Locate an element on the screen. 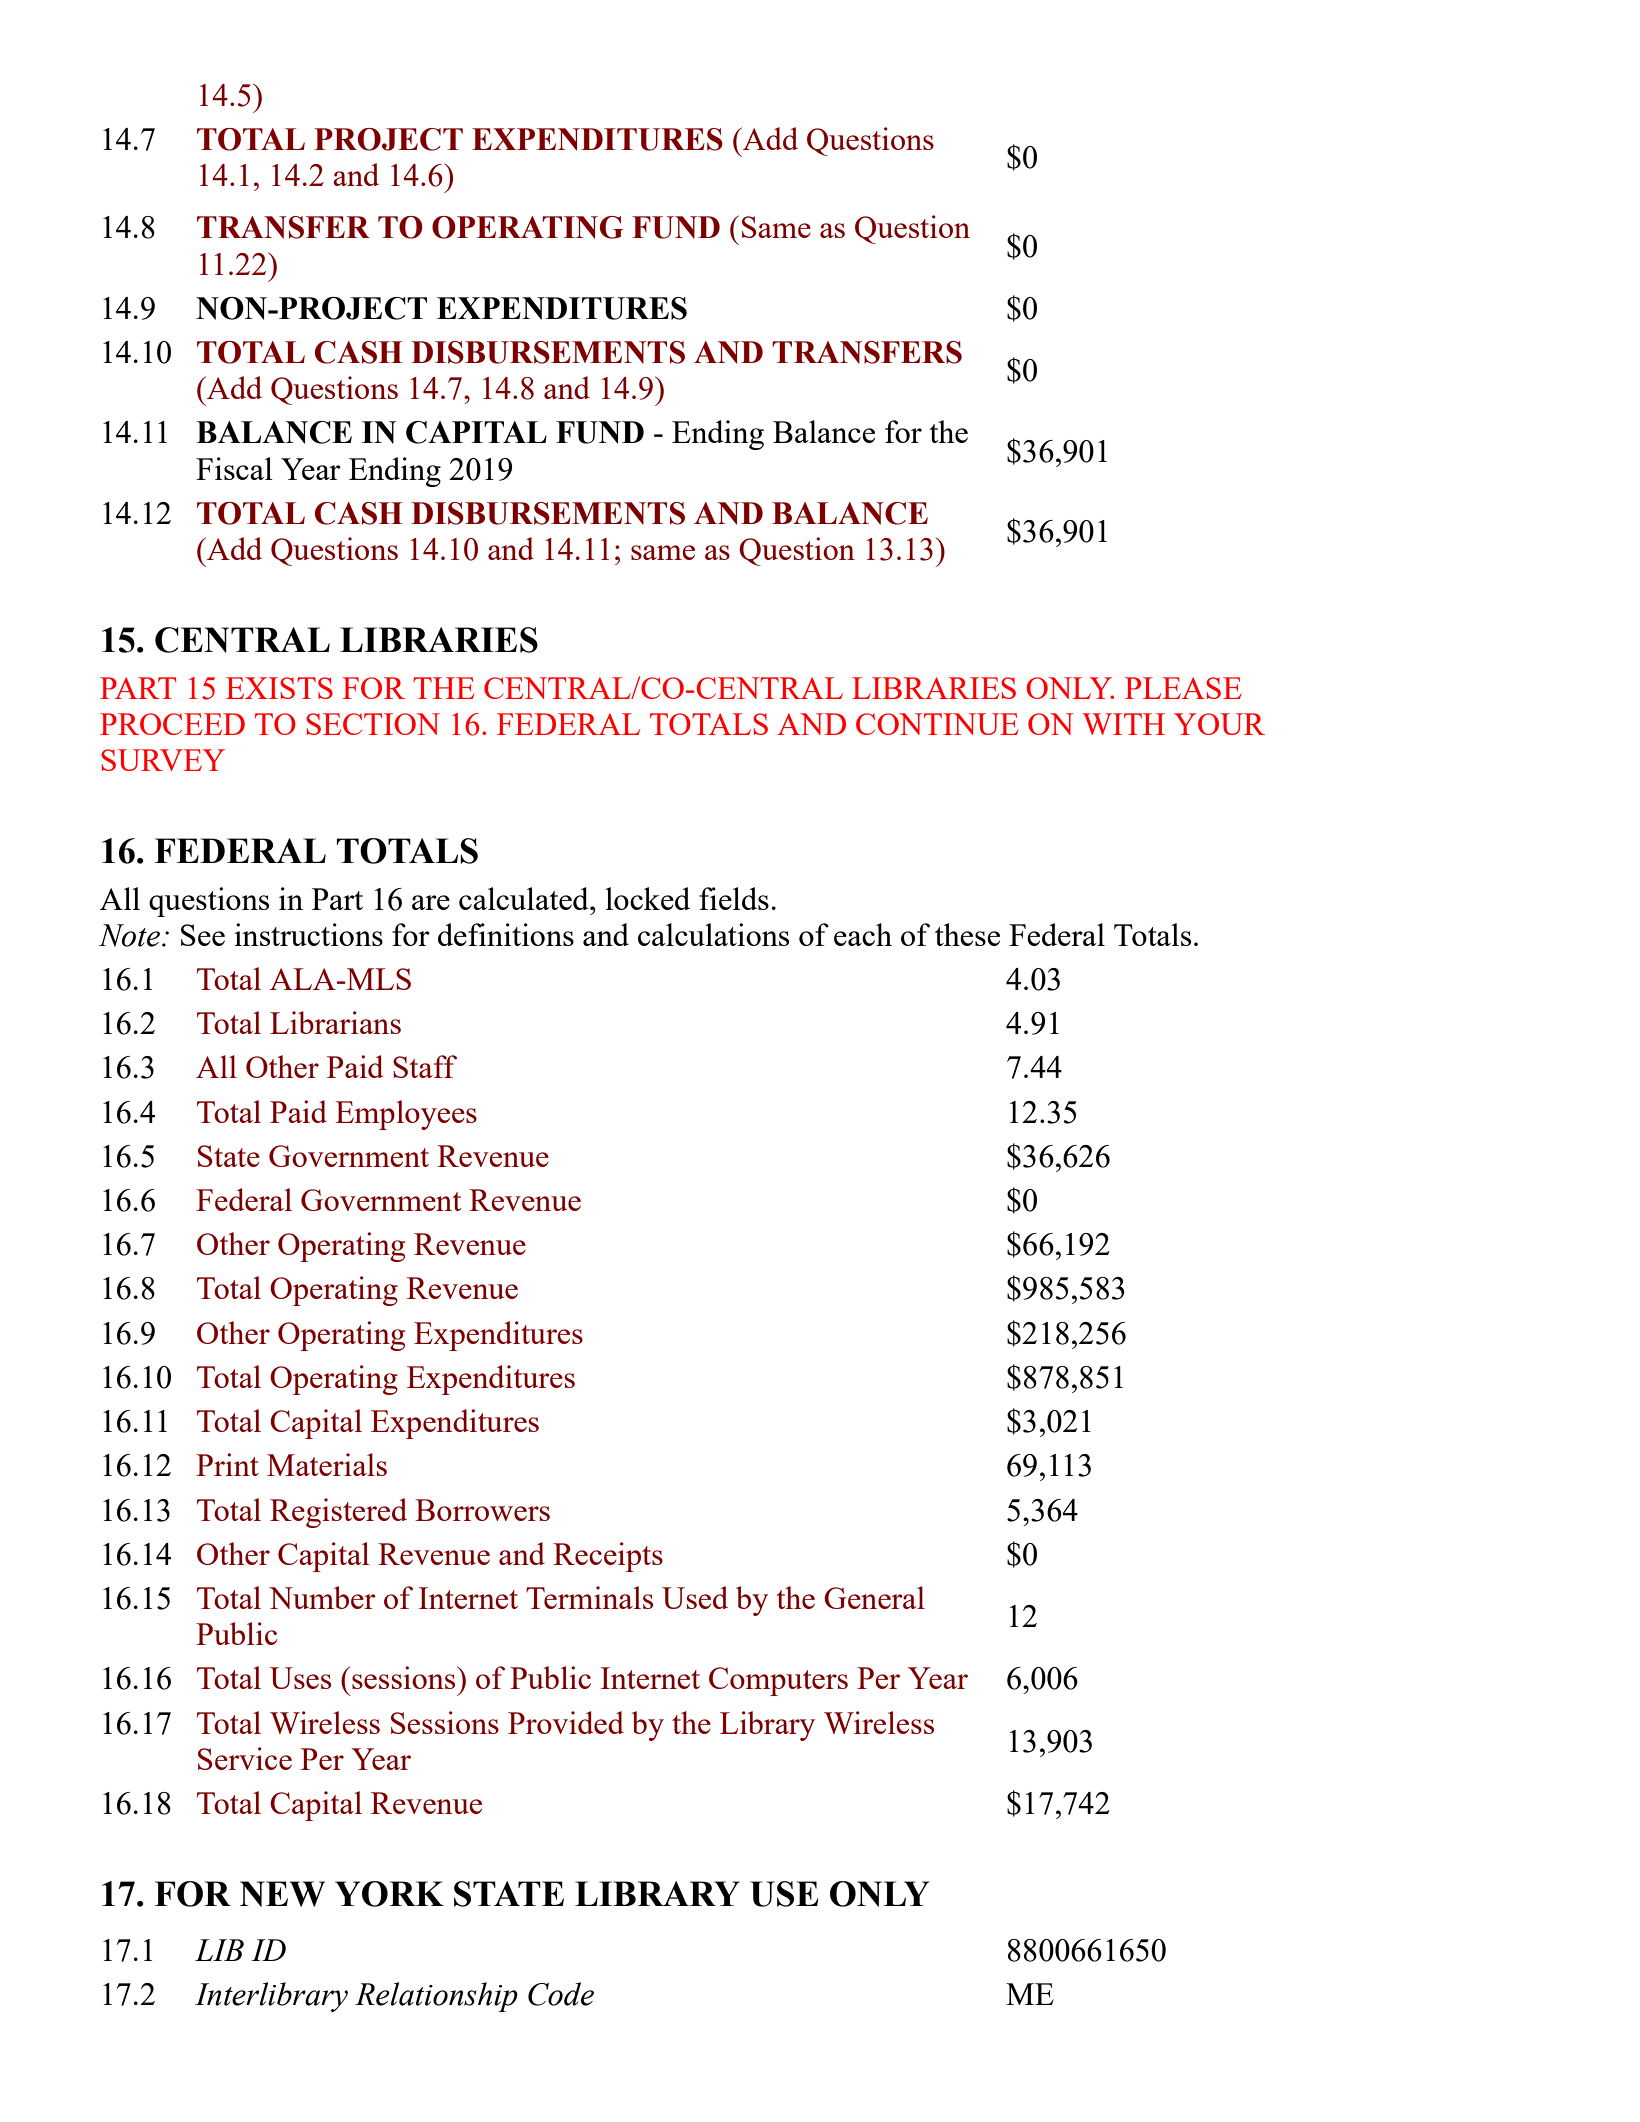 The image size is (1640, 2122). PLEASE is located at coordinates (1183, 688).
